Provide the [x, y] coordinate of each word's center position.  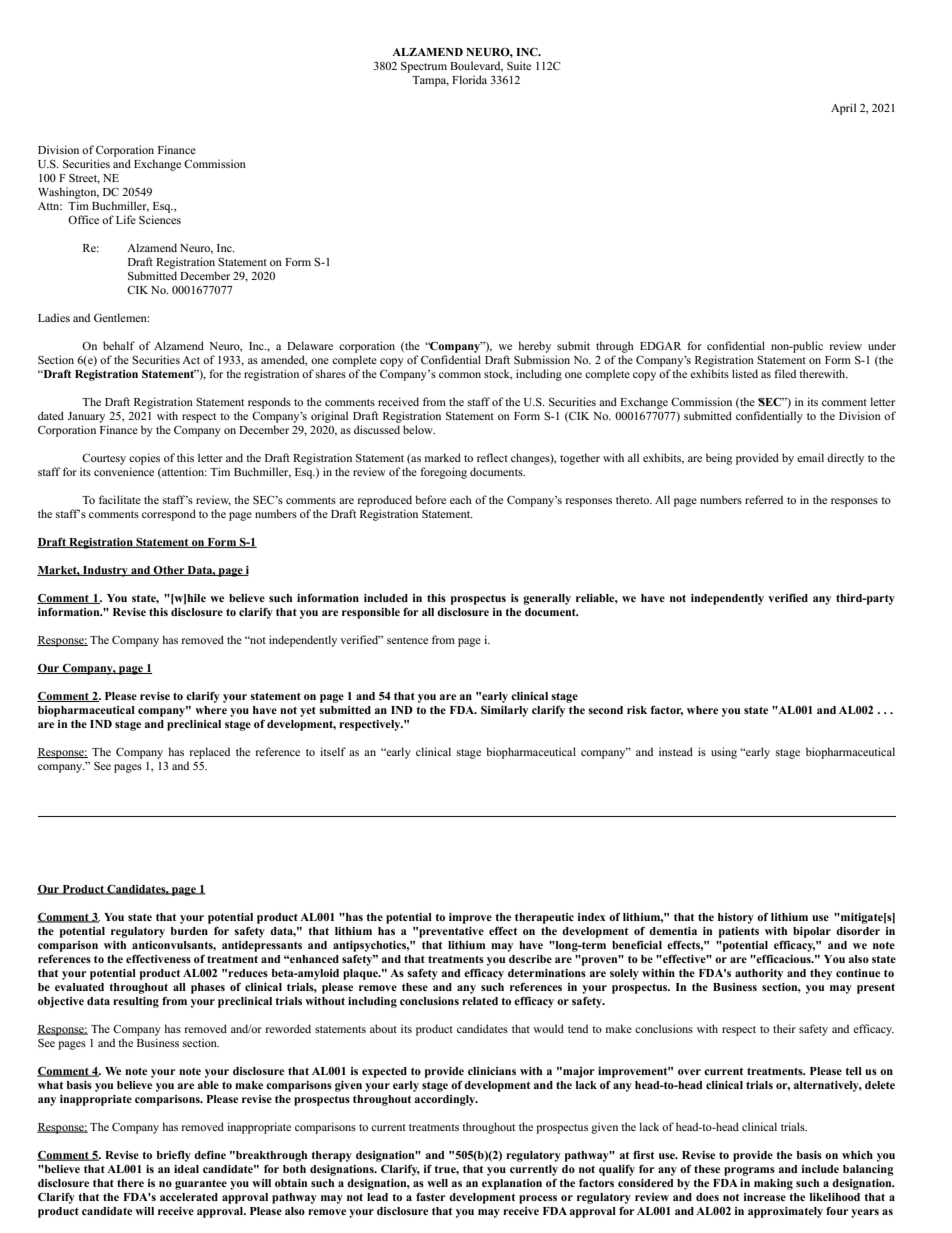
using [724, 753]
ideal [186, 1169]
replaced [210, 753]
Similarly [504, 711]
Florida [469, 79]
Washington [68, 193]
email [810, 457]
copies [144, 459]
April [843, 109]
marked [443, 457]
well [437, 1183]
